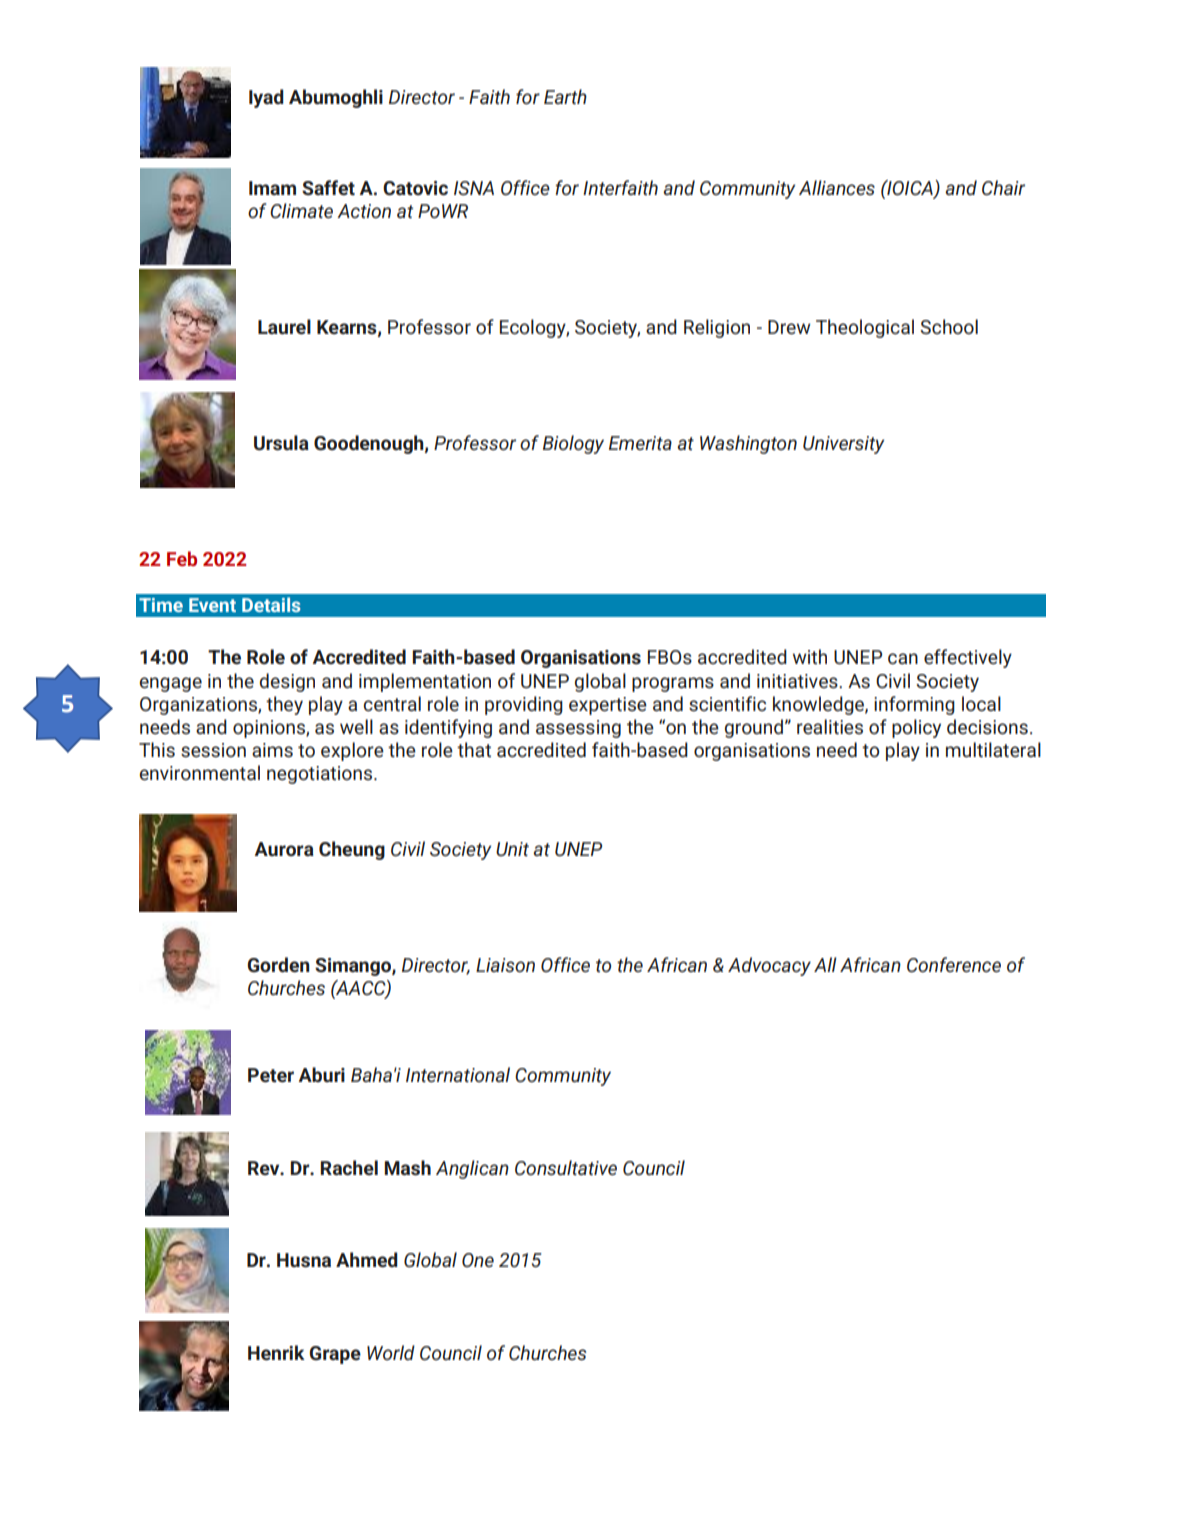 The width and height of the screenshot is (1182, 1530). Describe the element at coordinates (837, 188) in the screenshot. I see `Alliances` at that location.
